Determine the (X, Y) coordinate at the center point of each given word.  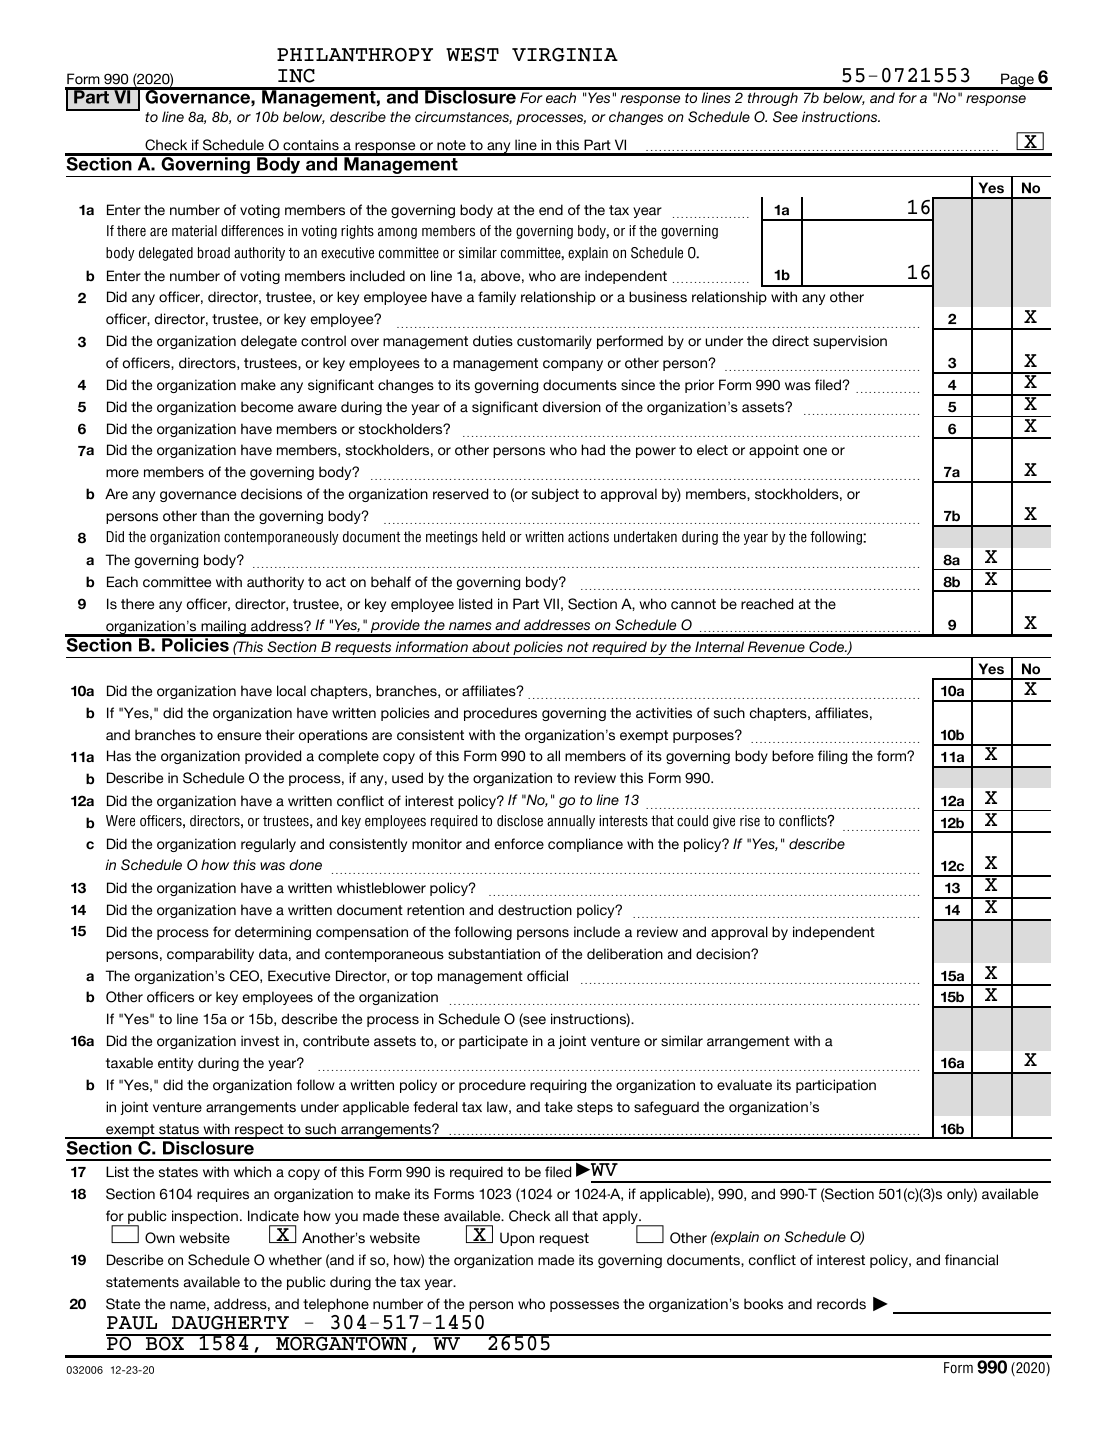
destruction (535, 910)
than (215, 516)
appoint (774, 451)
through (773, 99)
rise (750, 821)
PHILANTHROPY (355, 55)
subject (555, 495)
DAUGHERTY (230, 1323)
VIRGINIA (565, 55)
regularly (268, 845)
